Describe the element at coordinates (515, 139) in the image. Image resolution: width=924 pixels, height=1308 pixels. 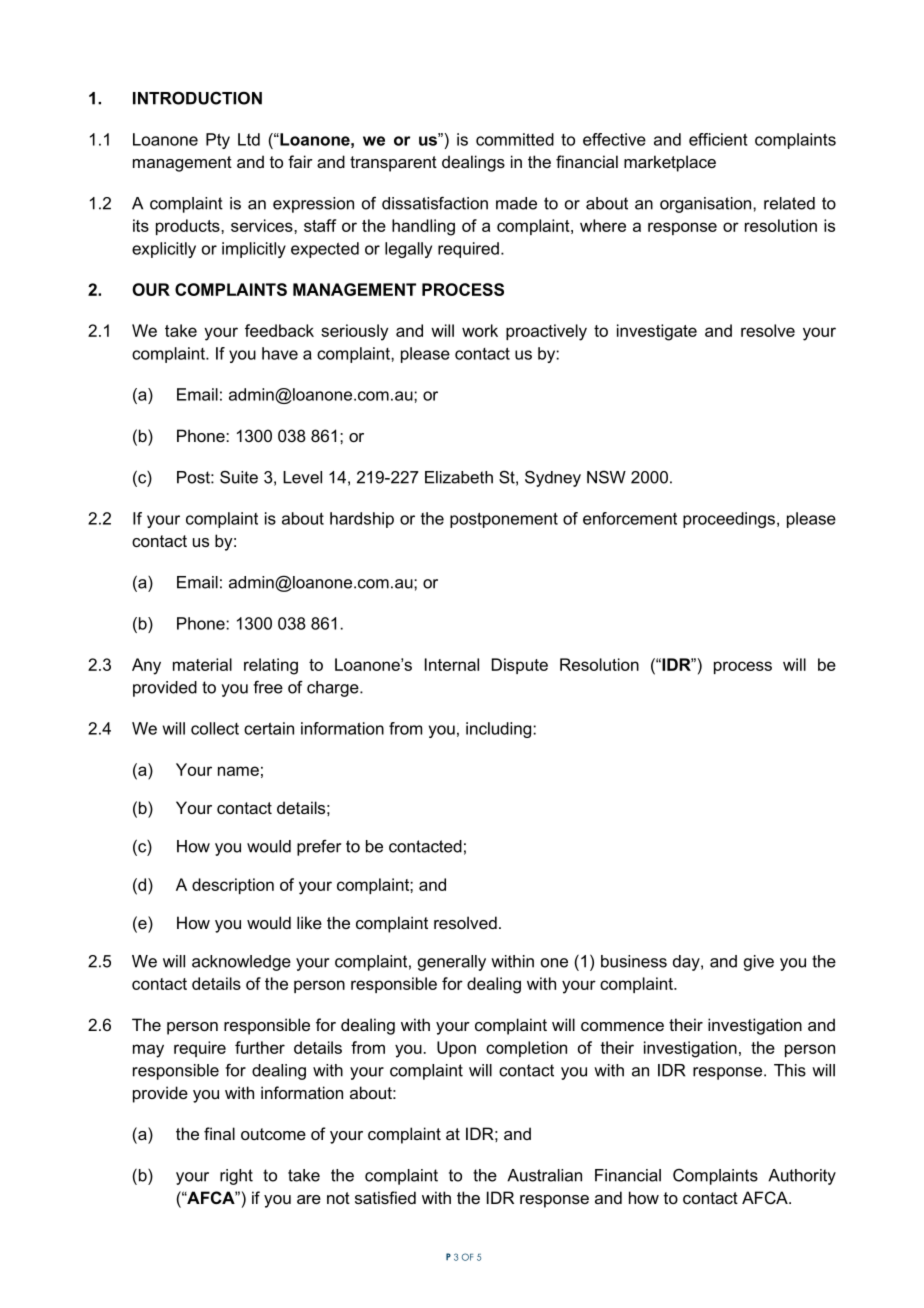
I see `committed` at that location.
